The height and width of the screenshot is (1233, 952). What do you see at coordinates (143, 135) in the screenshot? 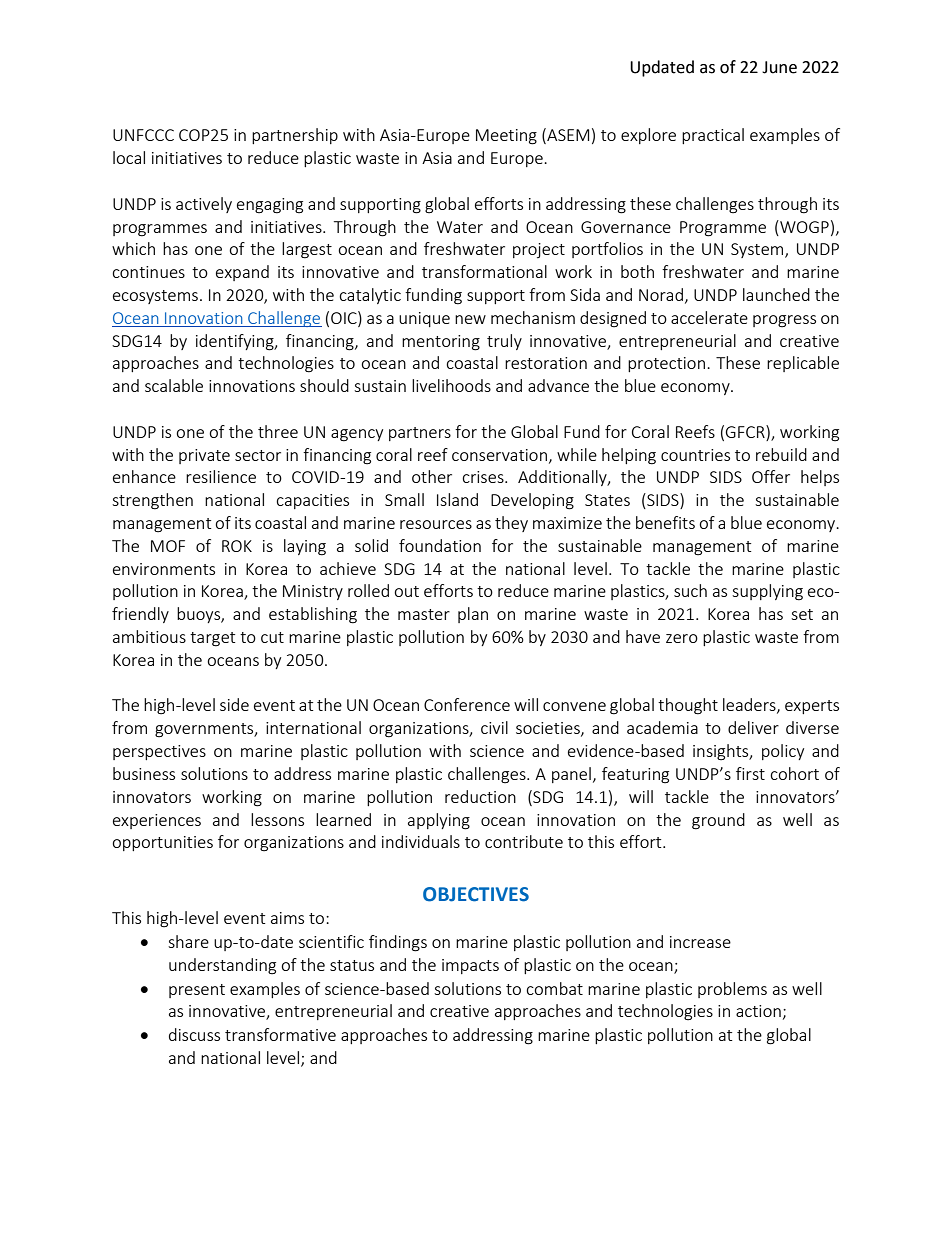
I see `UNFCCC` at bounding box center [143, 135].
